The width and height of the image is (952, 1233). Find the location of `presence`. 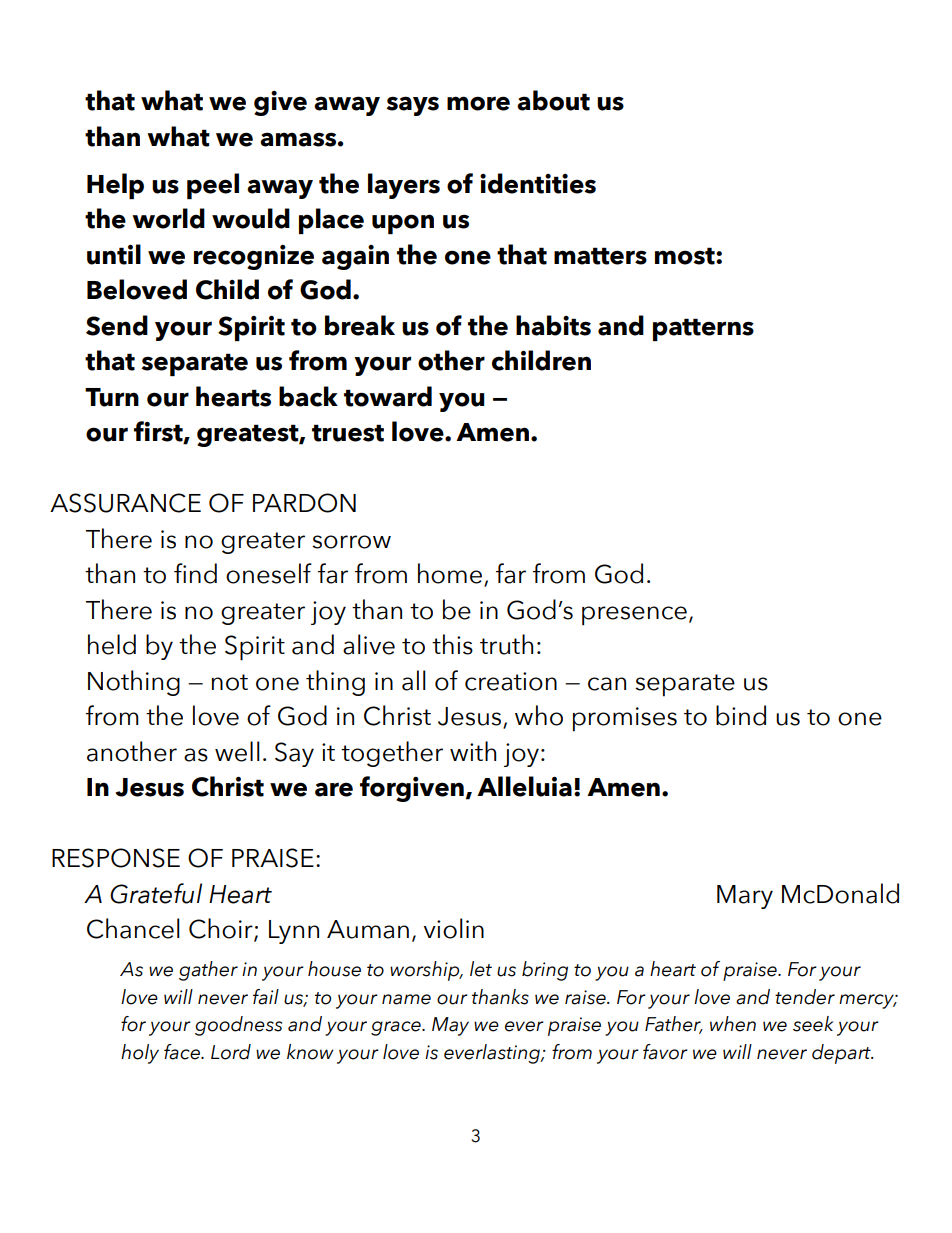

presence is located at coordinates (634, 616).
